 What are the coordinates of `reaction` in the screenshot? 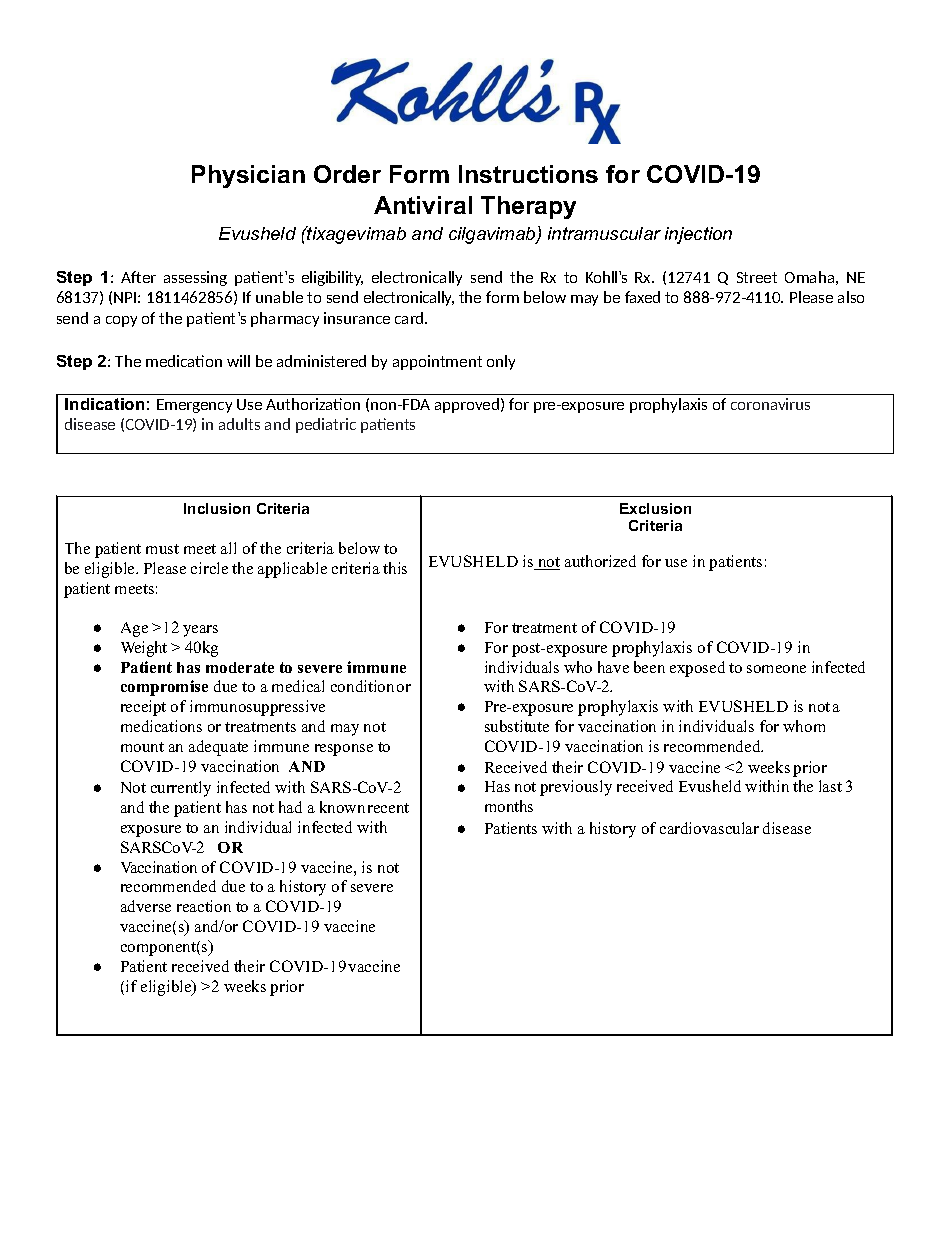 It's located at (204, 906).
